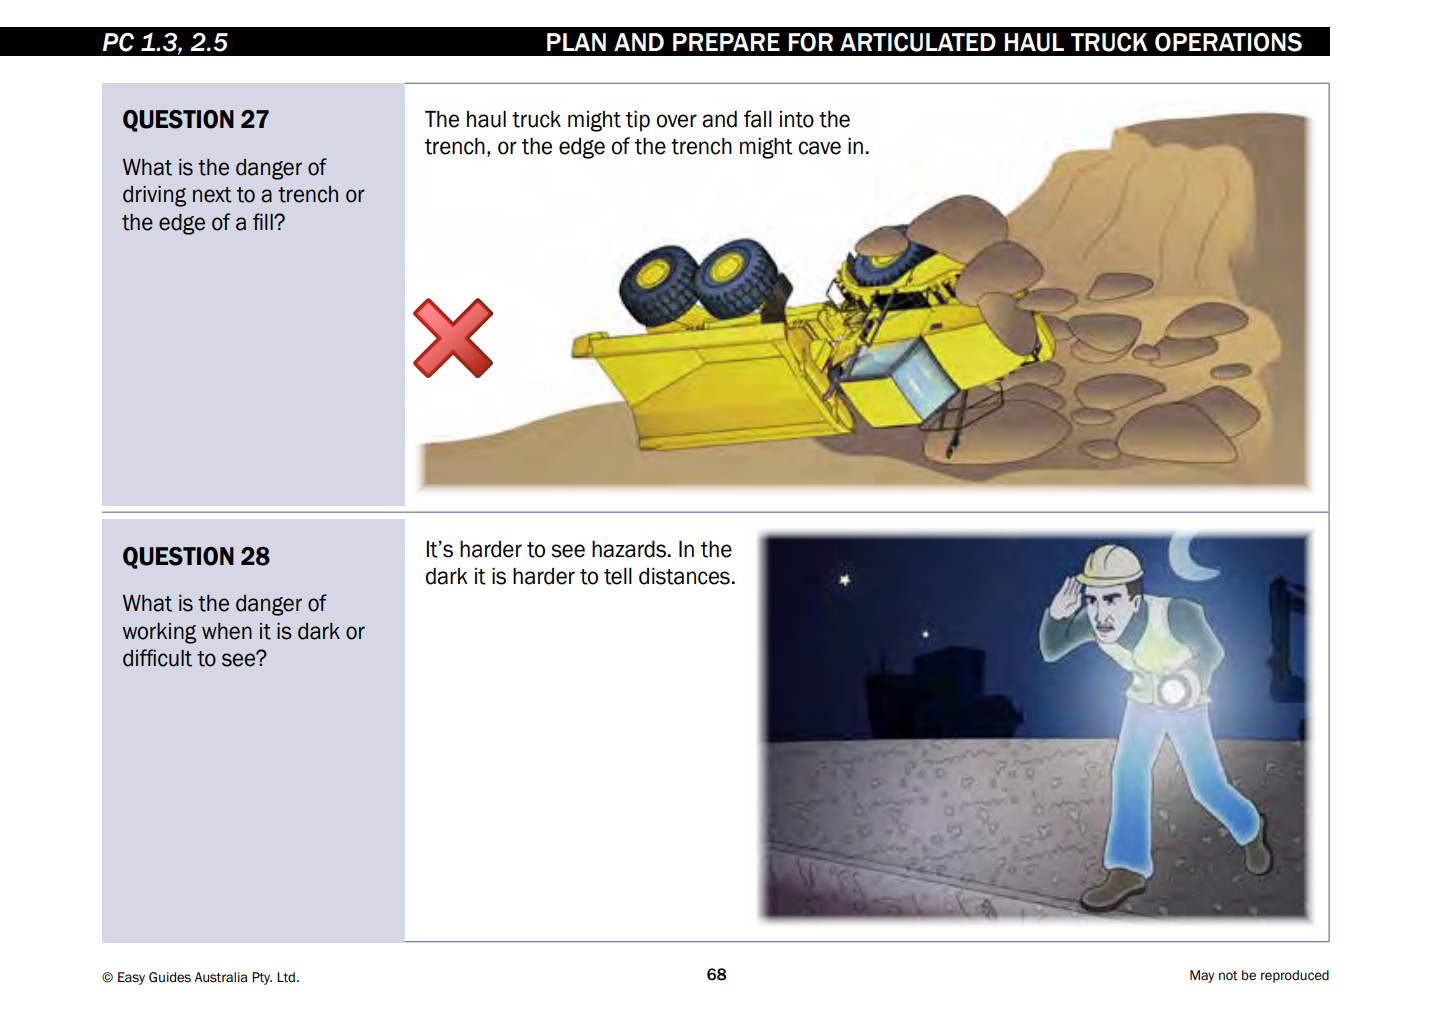 The width and height of the screenshot is (1432, 1009). What do you see at coordinates (1202, 976) in the screenshot?
I see `May` at bounding box center [1202, 976].
